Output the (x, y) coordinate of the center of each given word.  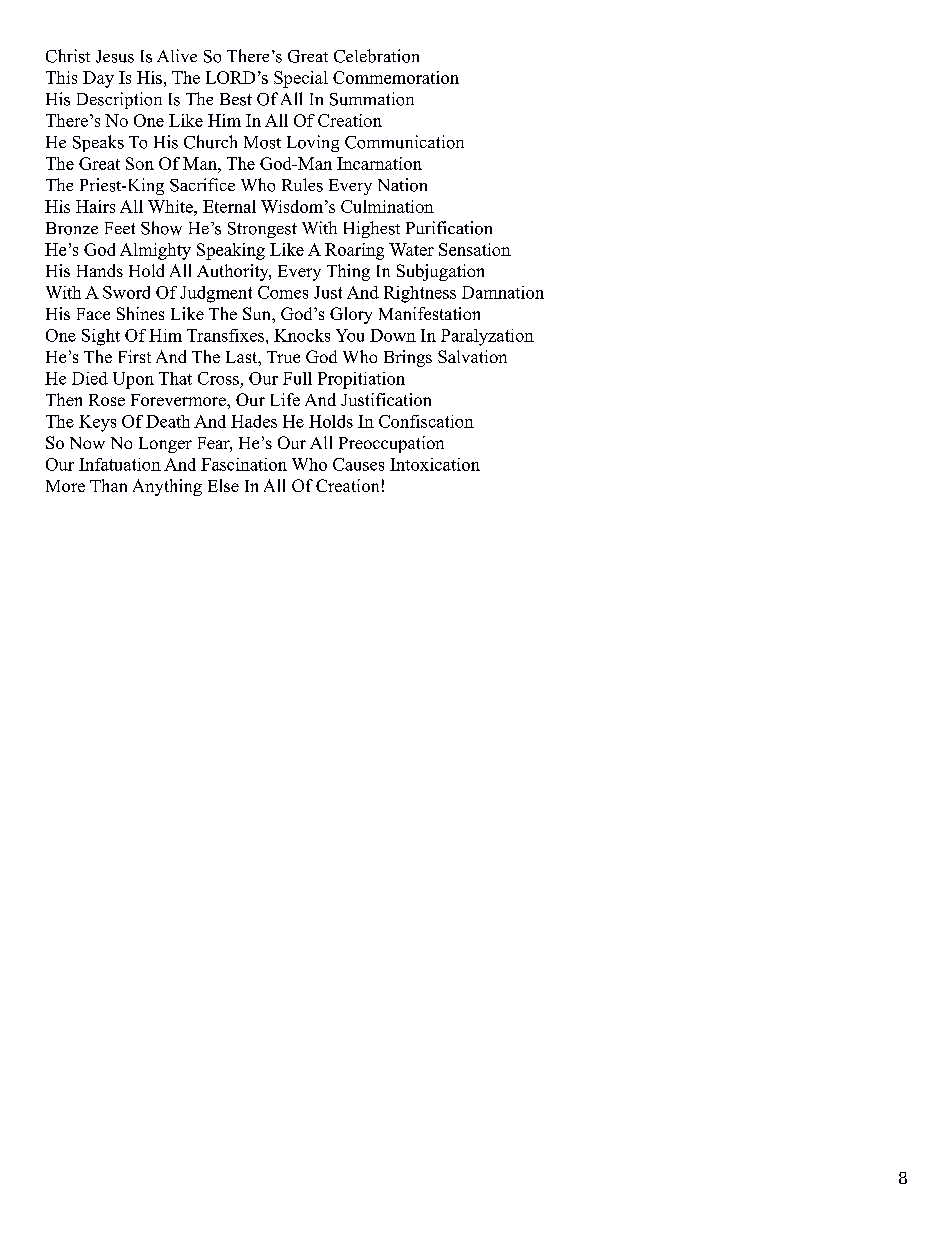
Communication (404, 142)
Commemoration (396, 77)
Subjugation (440, 272)
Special (301, 79)
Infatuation (120, 464)
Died (90, 378)
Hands (100, 270)
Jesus (115, 56)
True (283, 357)
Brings (408, 358)
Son (140, 163)
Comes (283, 292)
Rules (302, 185)
